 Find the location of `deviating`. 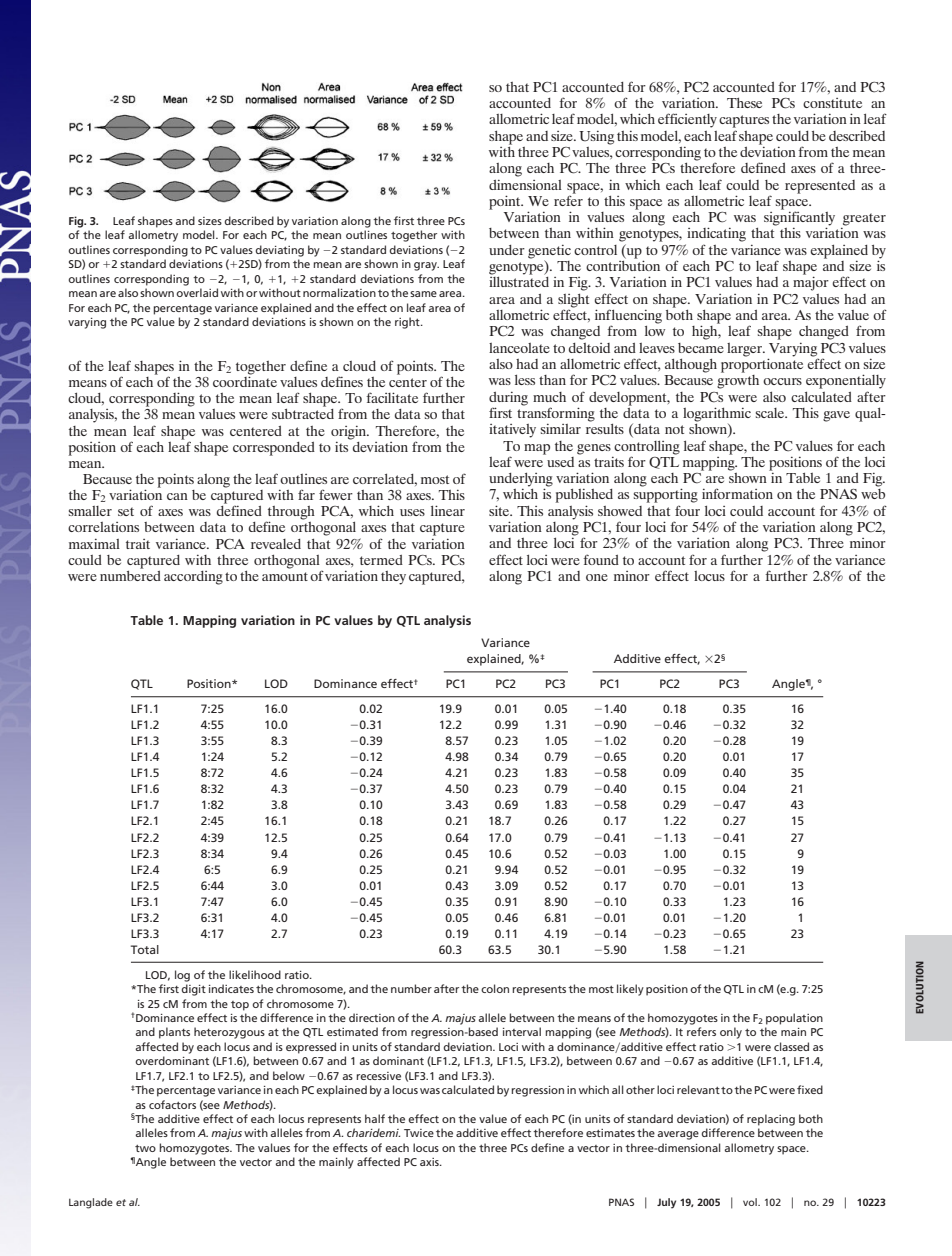

deviating is located at coordinates (280, 251).
